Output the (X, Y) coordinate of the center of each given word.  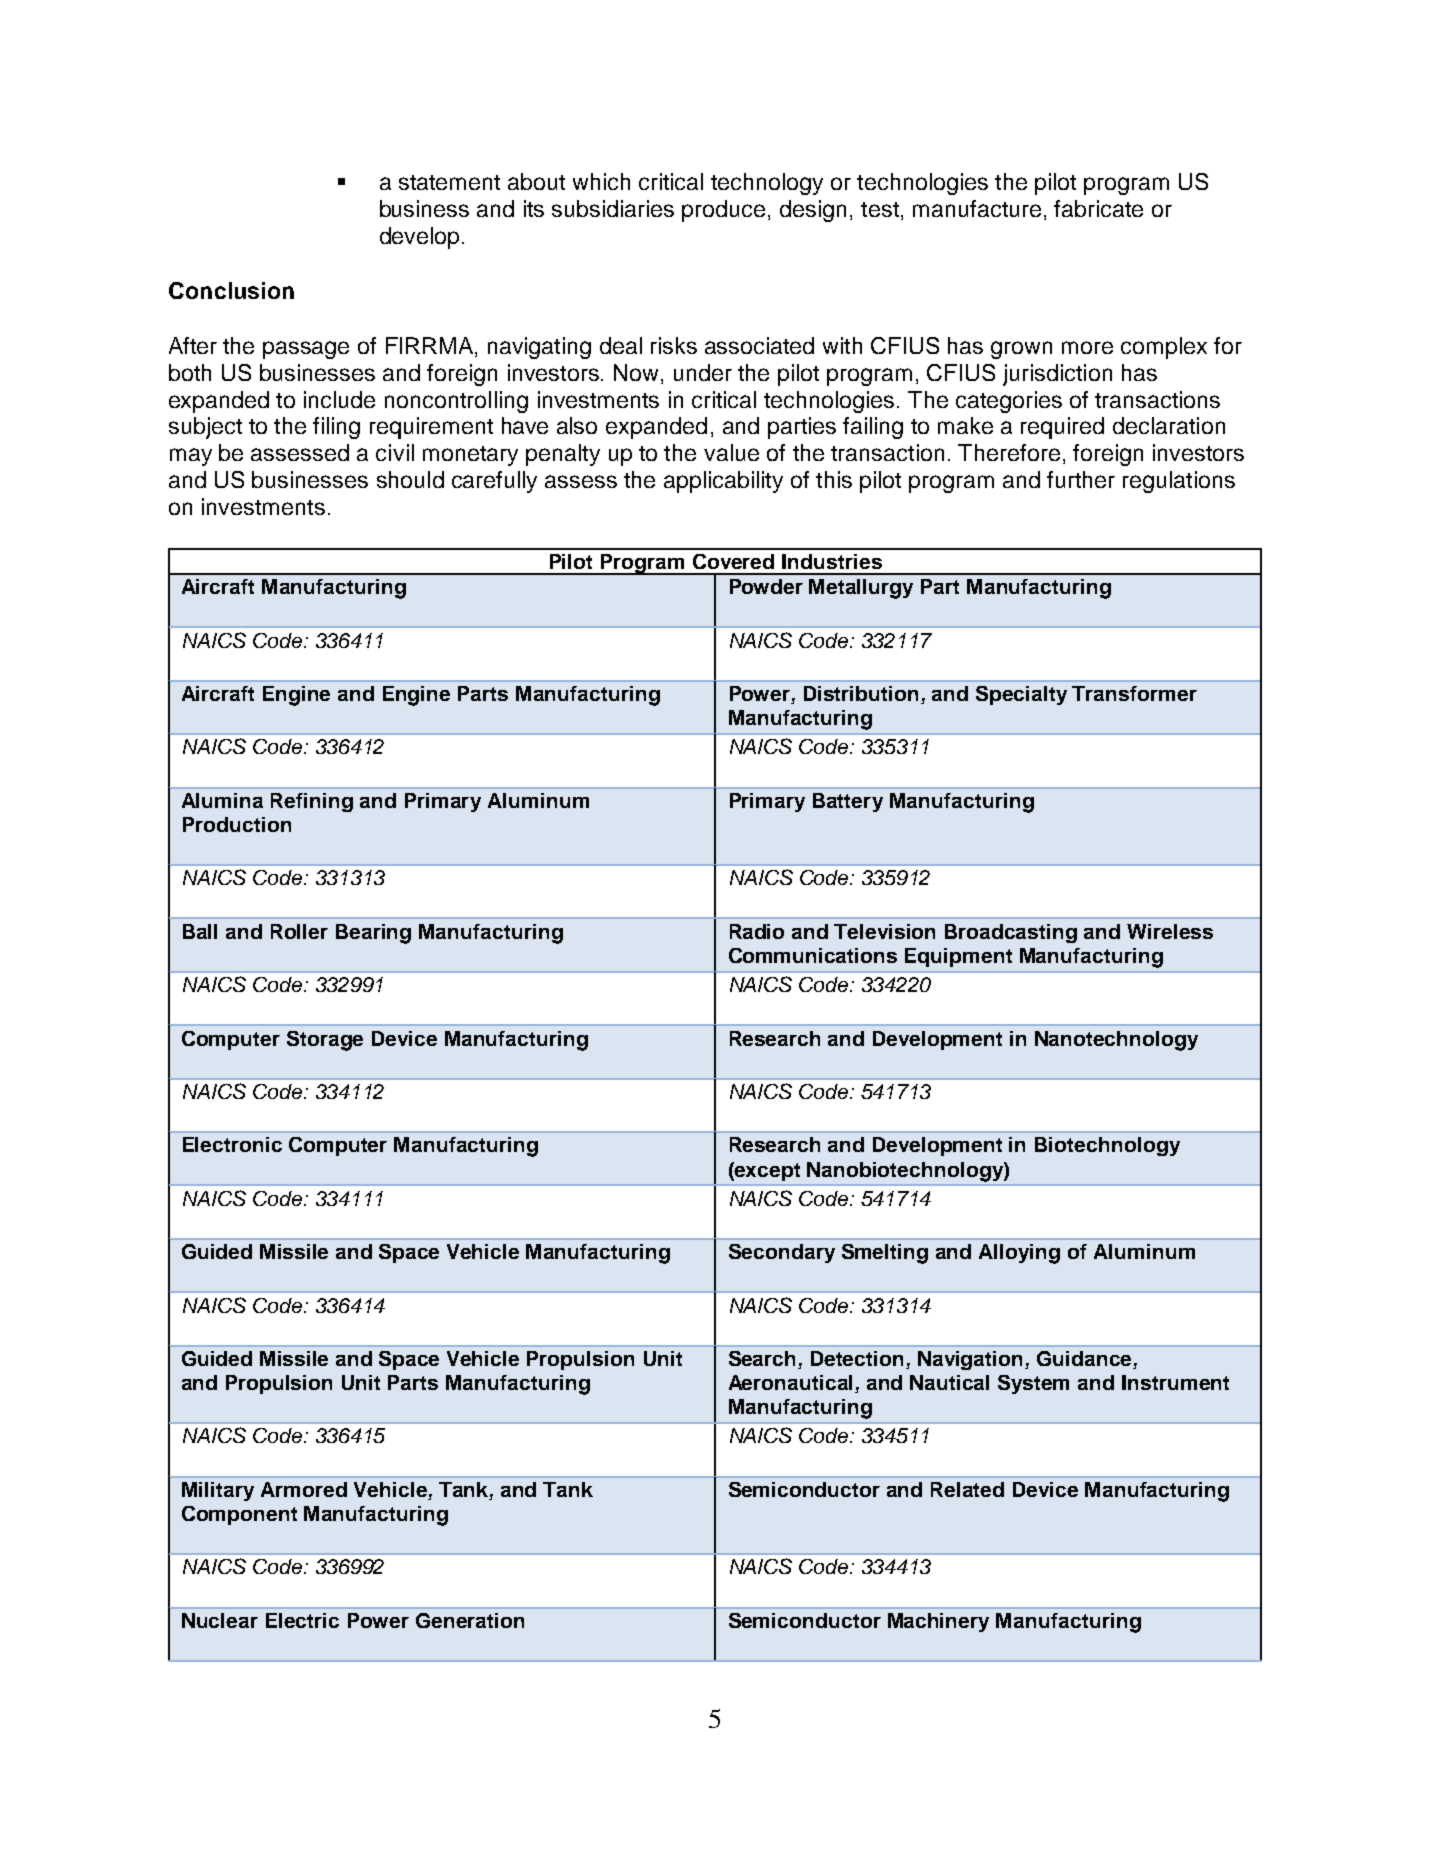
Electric (302, 1620)
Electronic (232, 1144)
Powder (766, 586)
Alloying (1019, 1254)
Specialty (1021, 695)
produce (723, 211)
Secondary (782, 1253)
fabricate (1098, 208)
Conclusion (231, 290)
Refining (312, 802)
